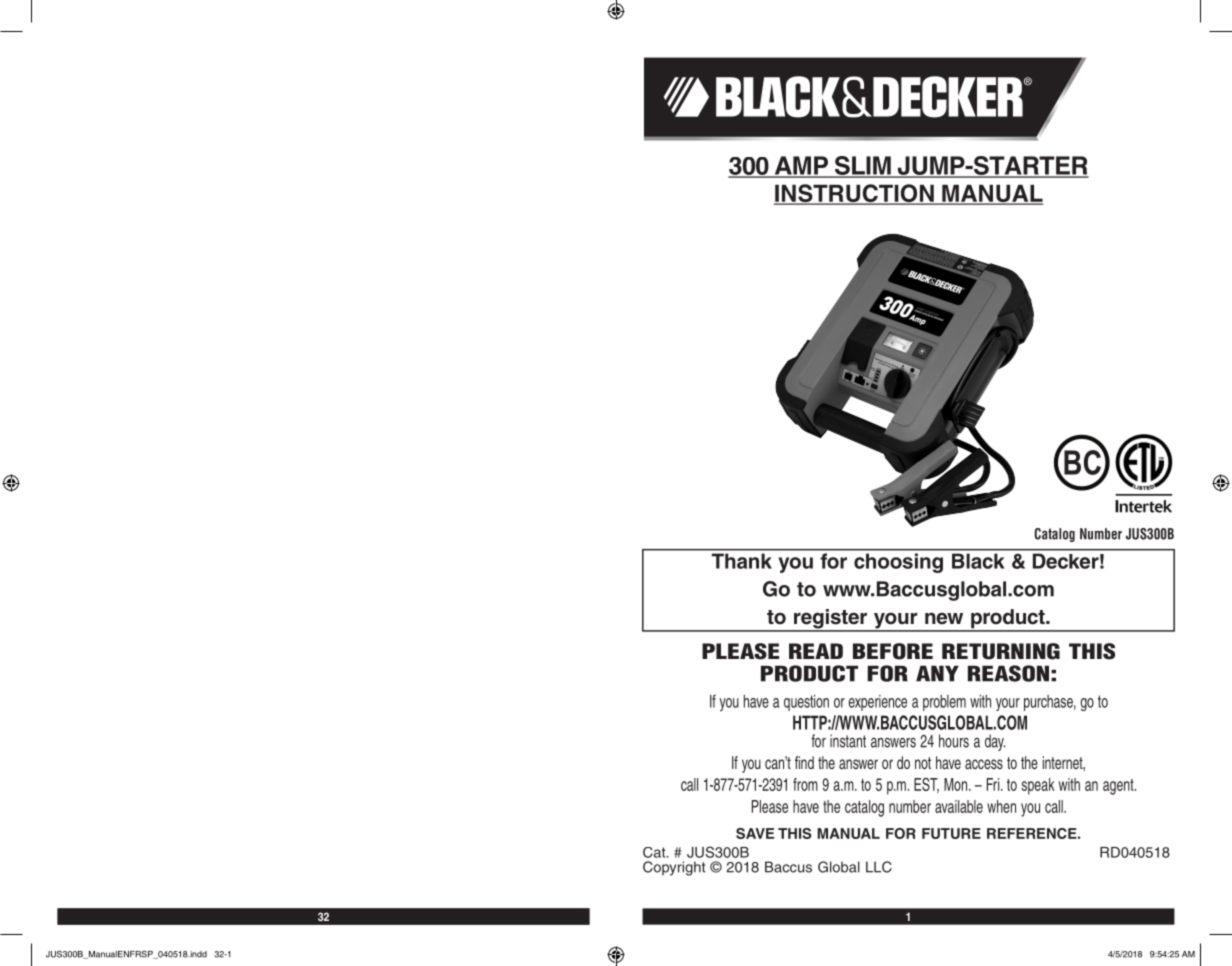 The width and height of the screenshot is (1232, 966). I want to click on LLC, so click(879, 867).
